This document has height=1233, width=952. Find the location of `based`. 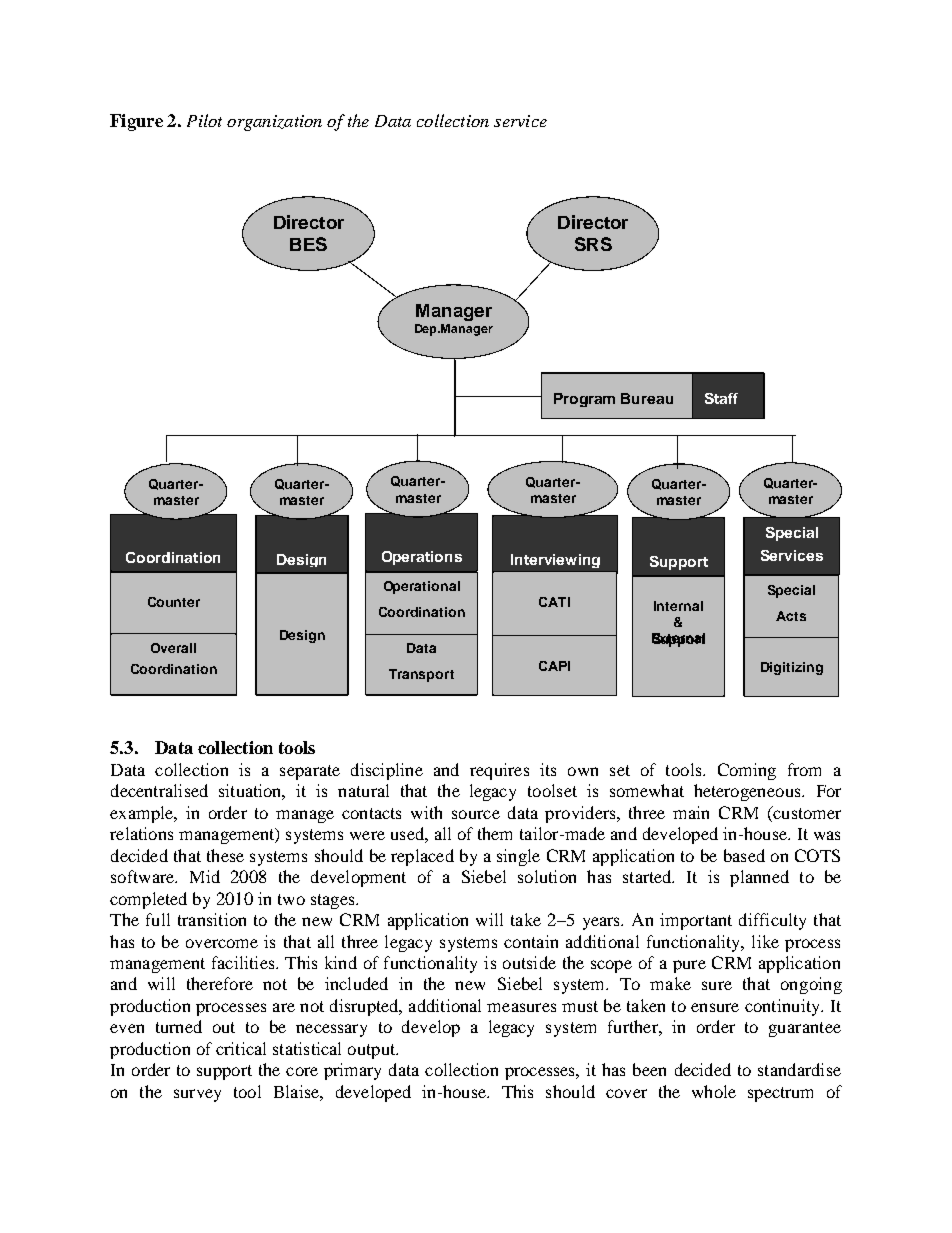

based is located at coordinates (744, 855).
